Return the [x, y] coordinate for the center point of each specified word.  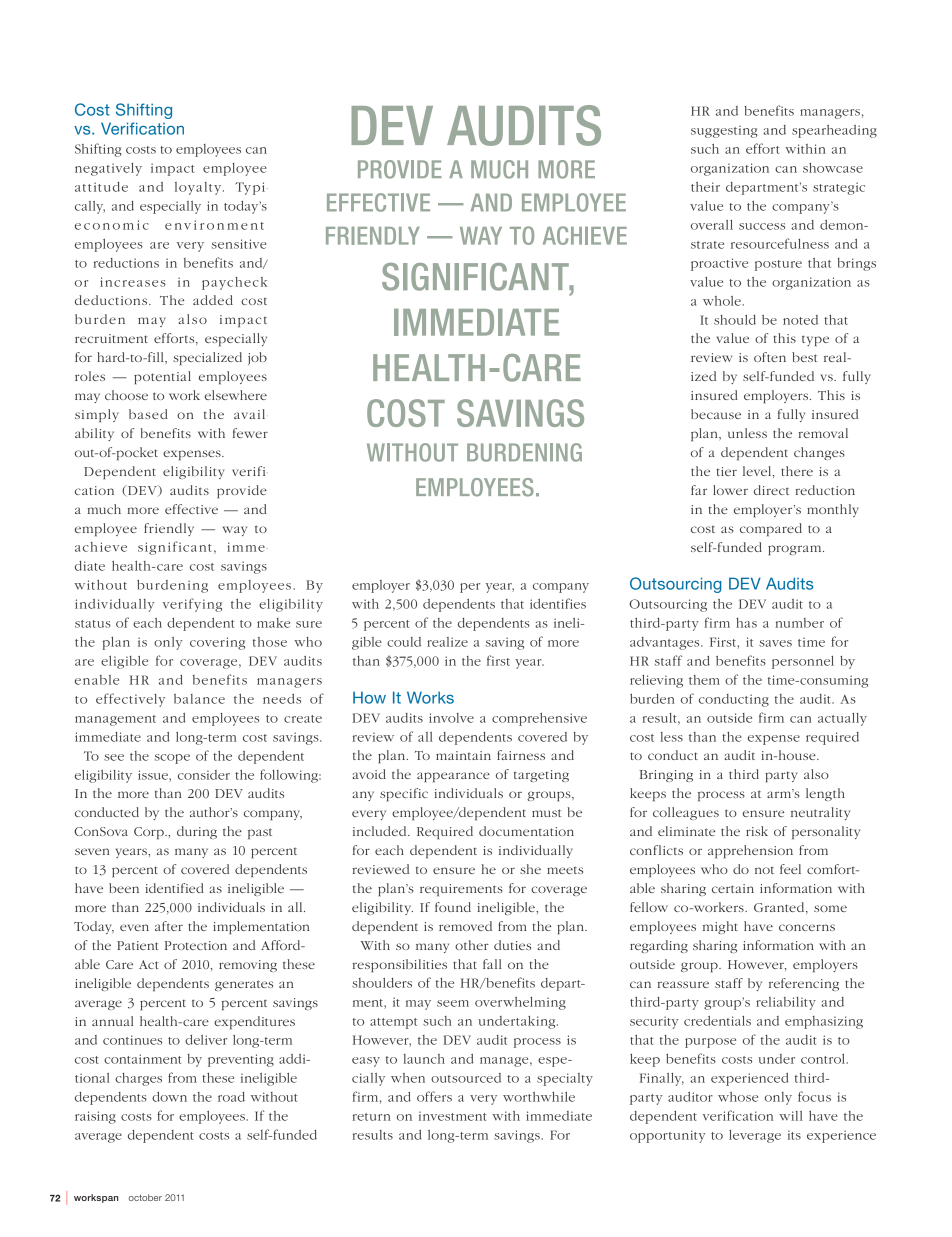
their [705, 187]
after [169, 926]
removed [465, 926]
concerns [807, 927]
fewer [250, 433]
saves [775, 643]
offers [434, 1096]
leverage [755, 1136]
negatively [108, 169]
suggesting [724, 131]
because [716, 414]
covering [217, 643]
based [148, 414]
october [145, 1197]
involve [451, 718]
